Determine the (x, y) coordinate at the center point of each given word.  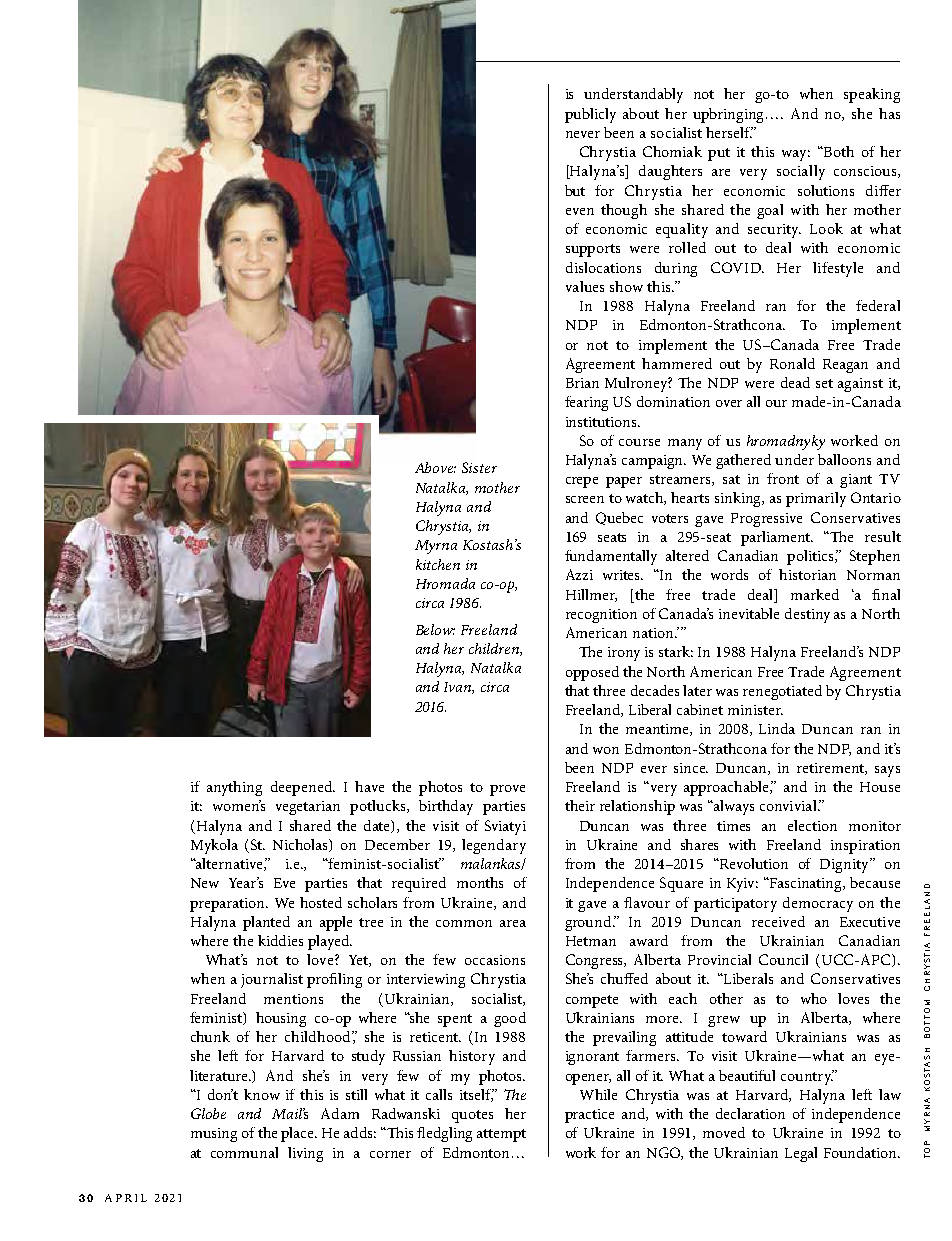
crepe (582, 482)
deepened (302, 788)
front (783, 478)
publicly (590, 115)
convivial (789, 805)
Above (435, 467)
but (575, 190)
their (580, 805)
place (298, 1134)
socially (801, 172)
